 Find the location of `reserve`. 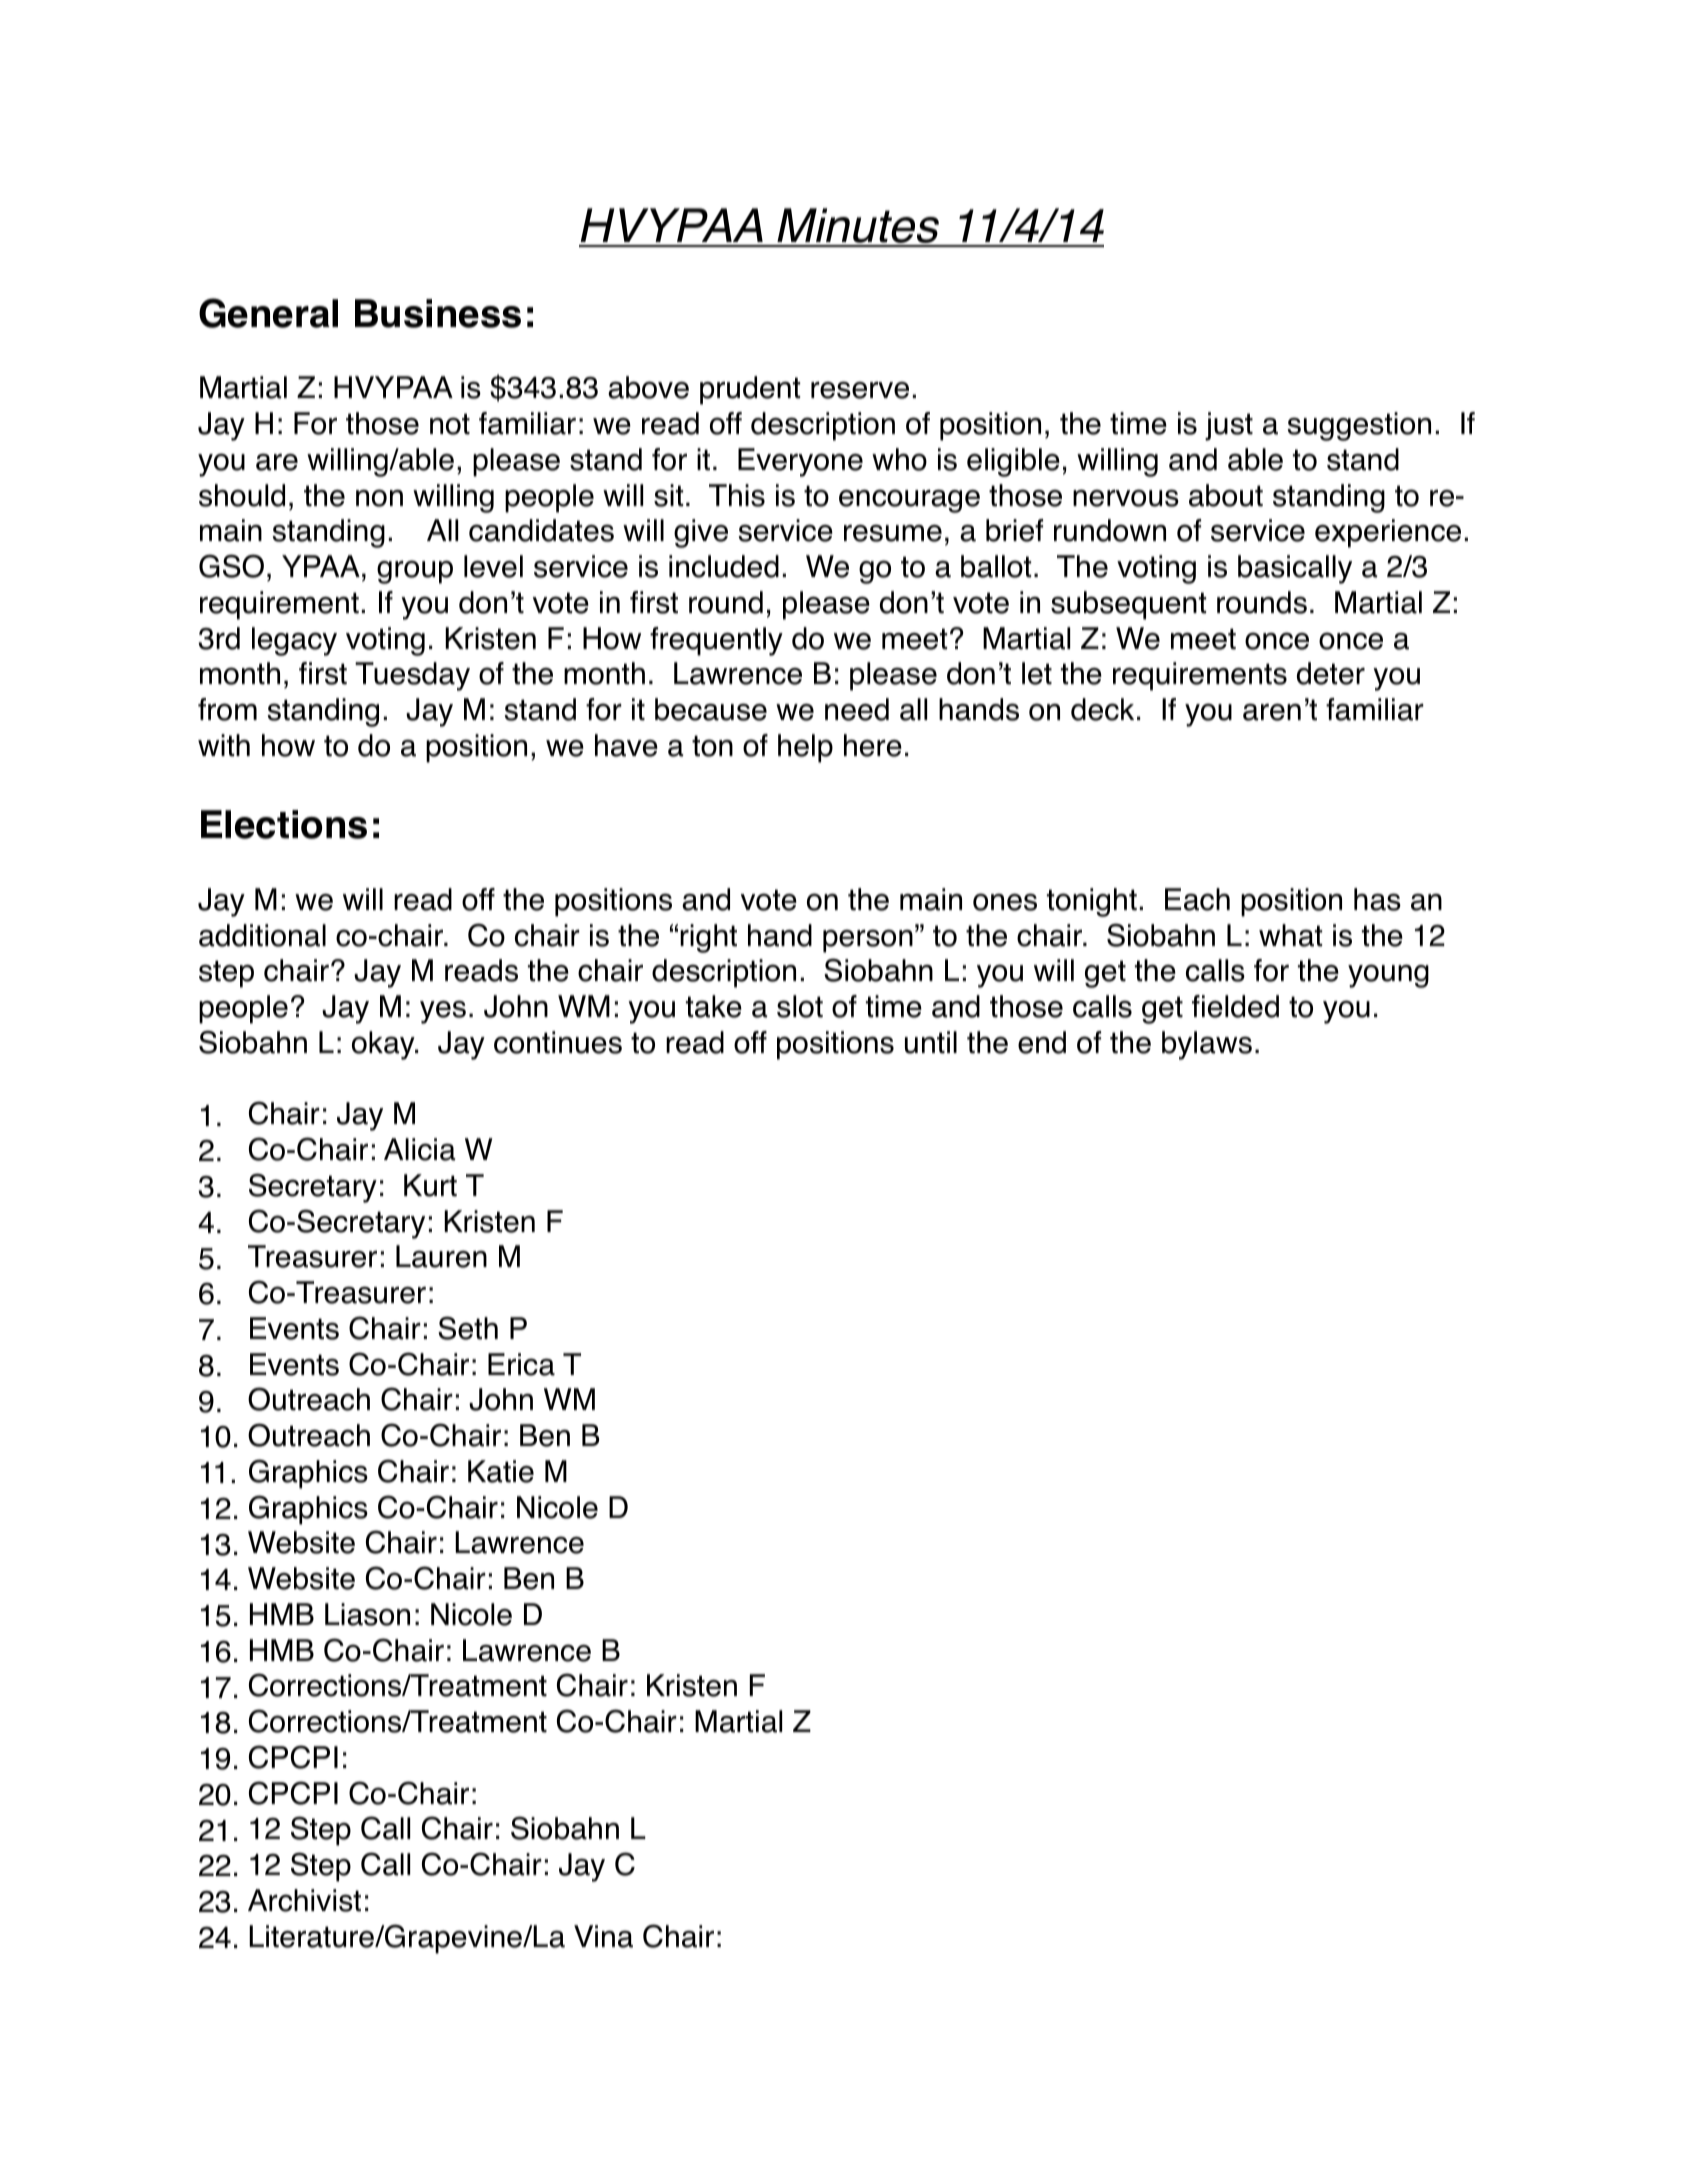

reserve is located at coordinates (860, 390).
